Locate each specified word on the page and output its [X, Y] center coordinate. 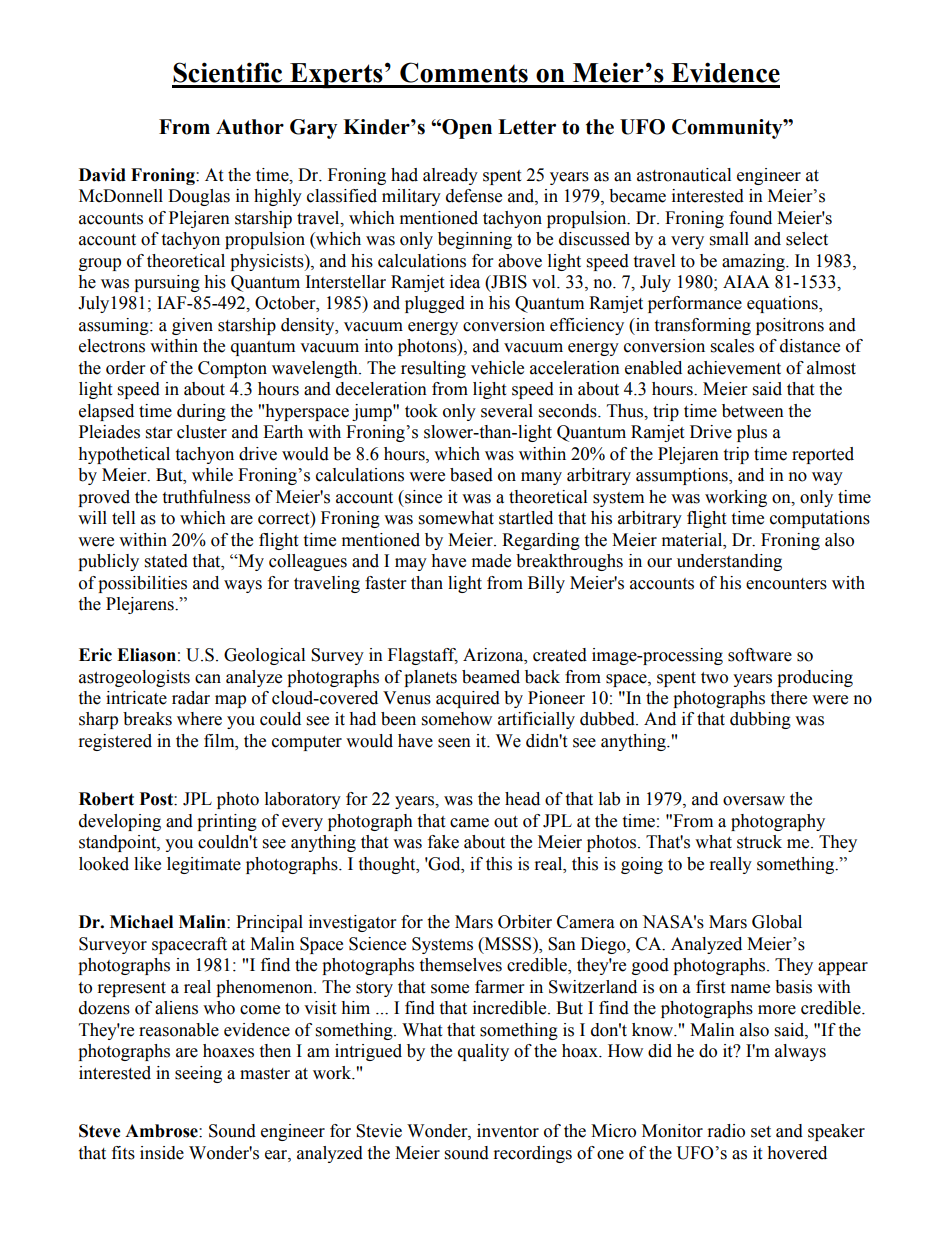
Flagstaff [423, 656]
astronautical [684, 175]
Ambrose [162, 1131]
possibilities [142, 584]
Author [250, 127]
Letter [527, 127]
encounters [786, 584]
